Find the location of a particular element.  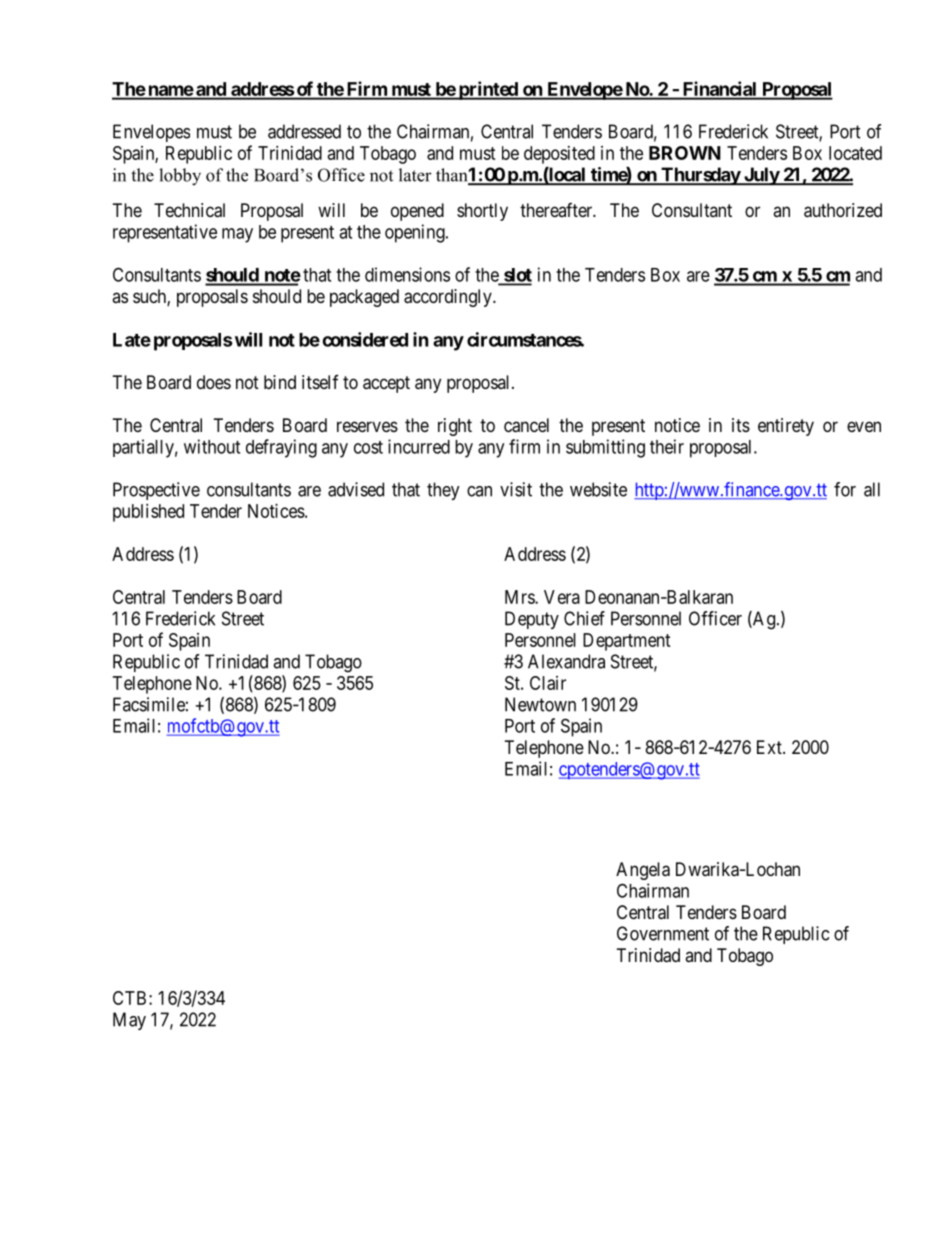

for is located at coordinates (845, 489).
